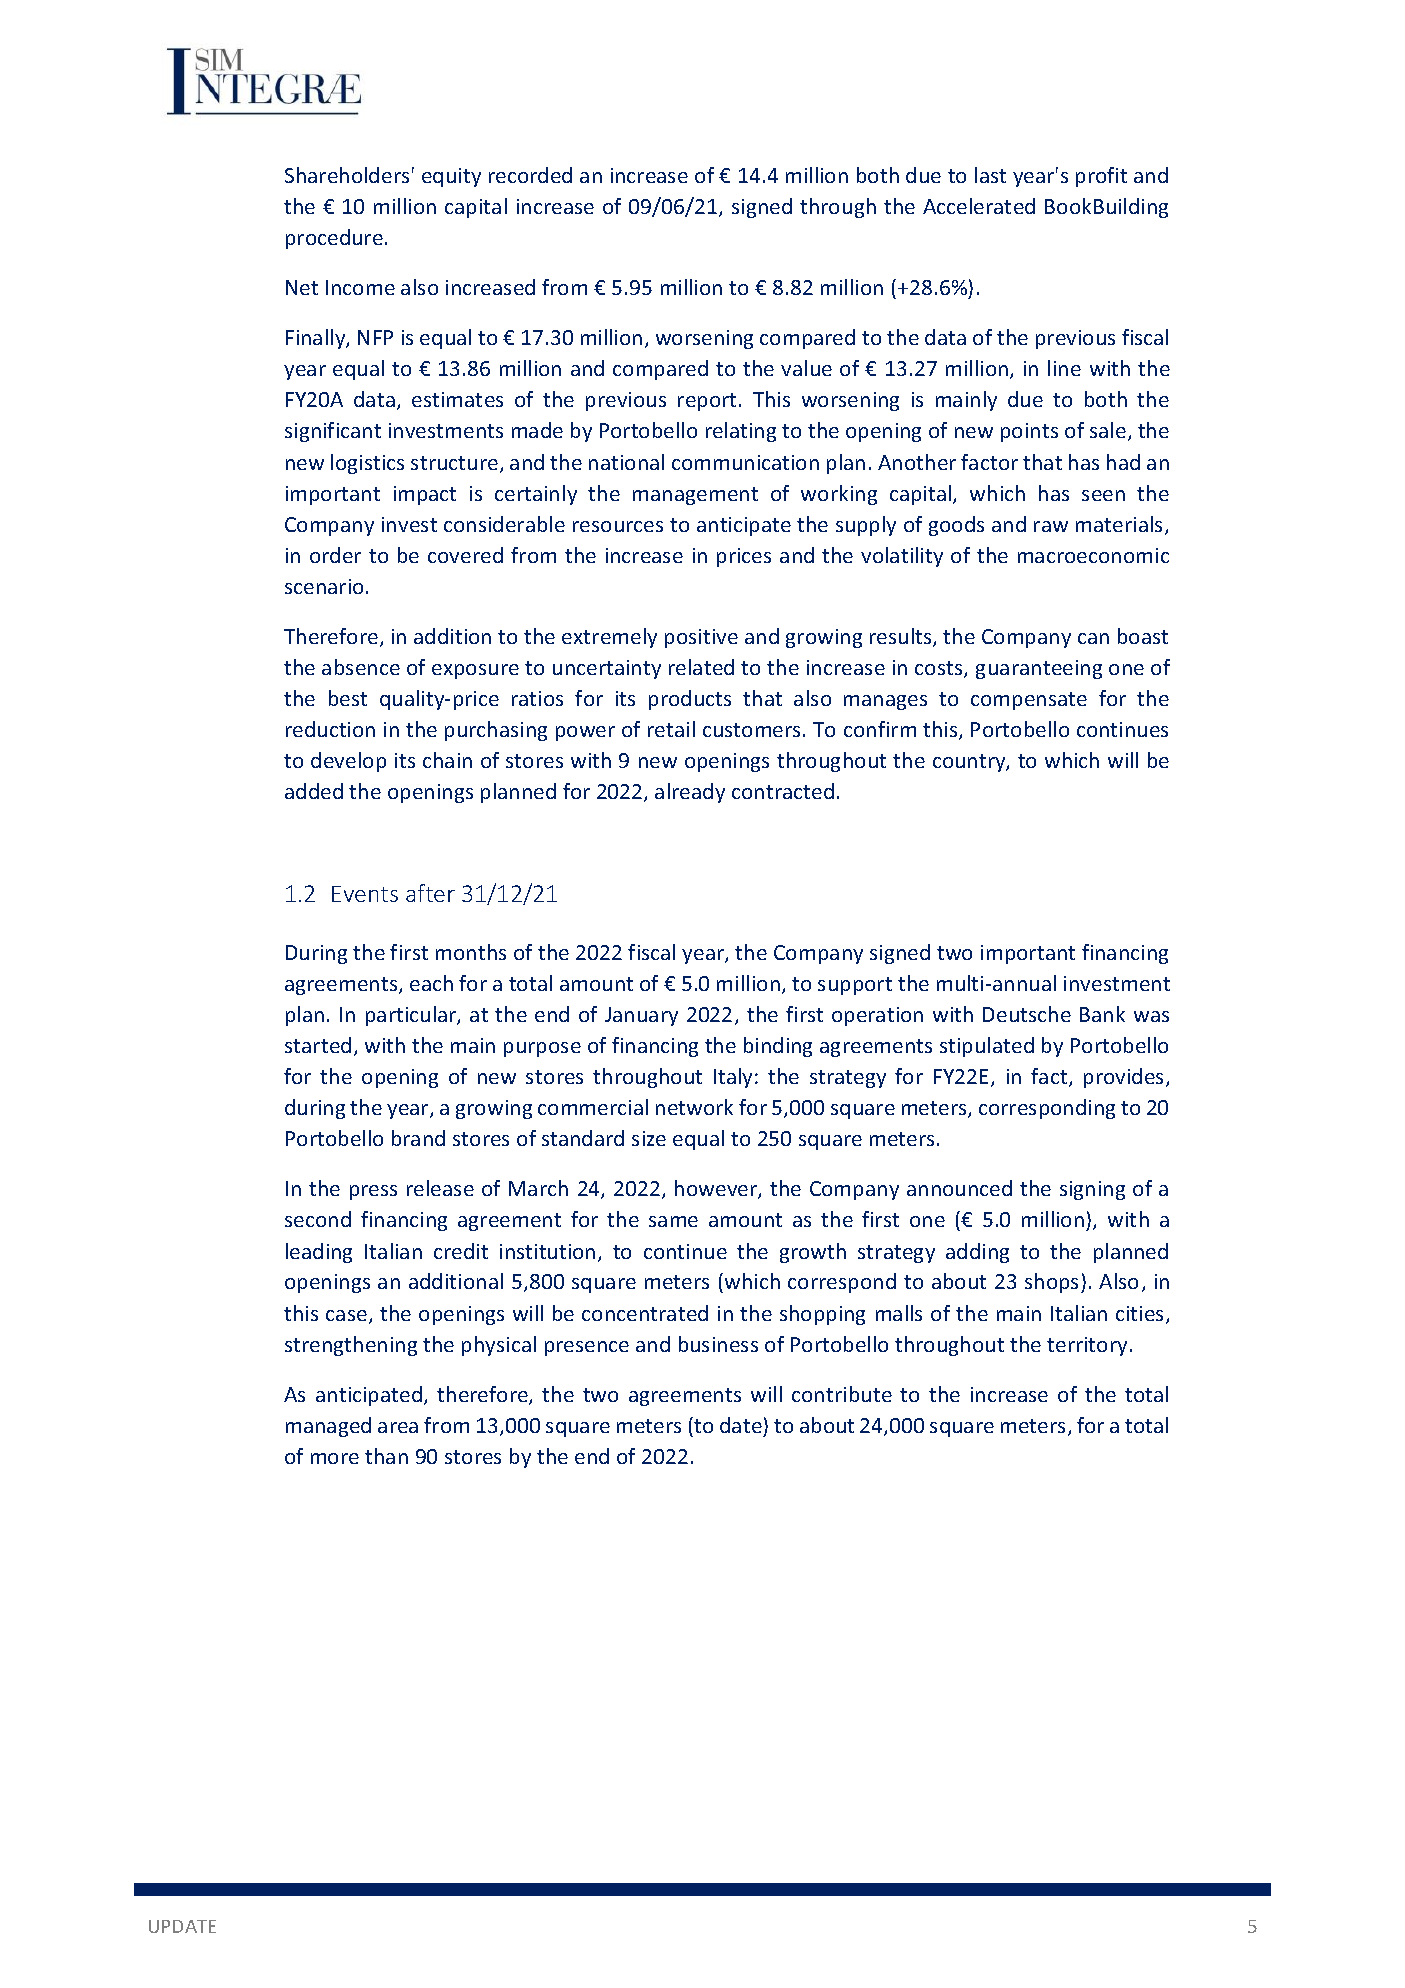  I want to click on recorded, so click(530, 175).
